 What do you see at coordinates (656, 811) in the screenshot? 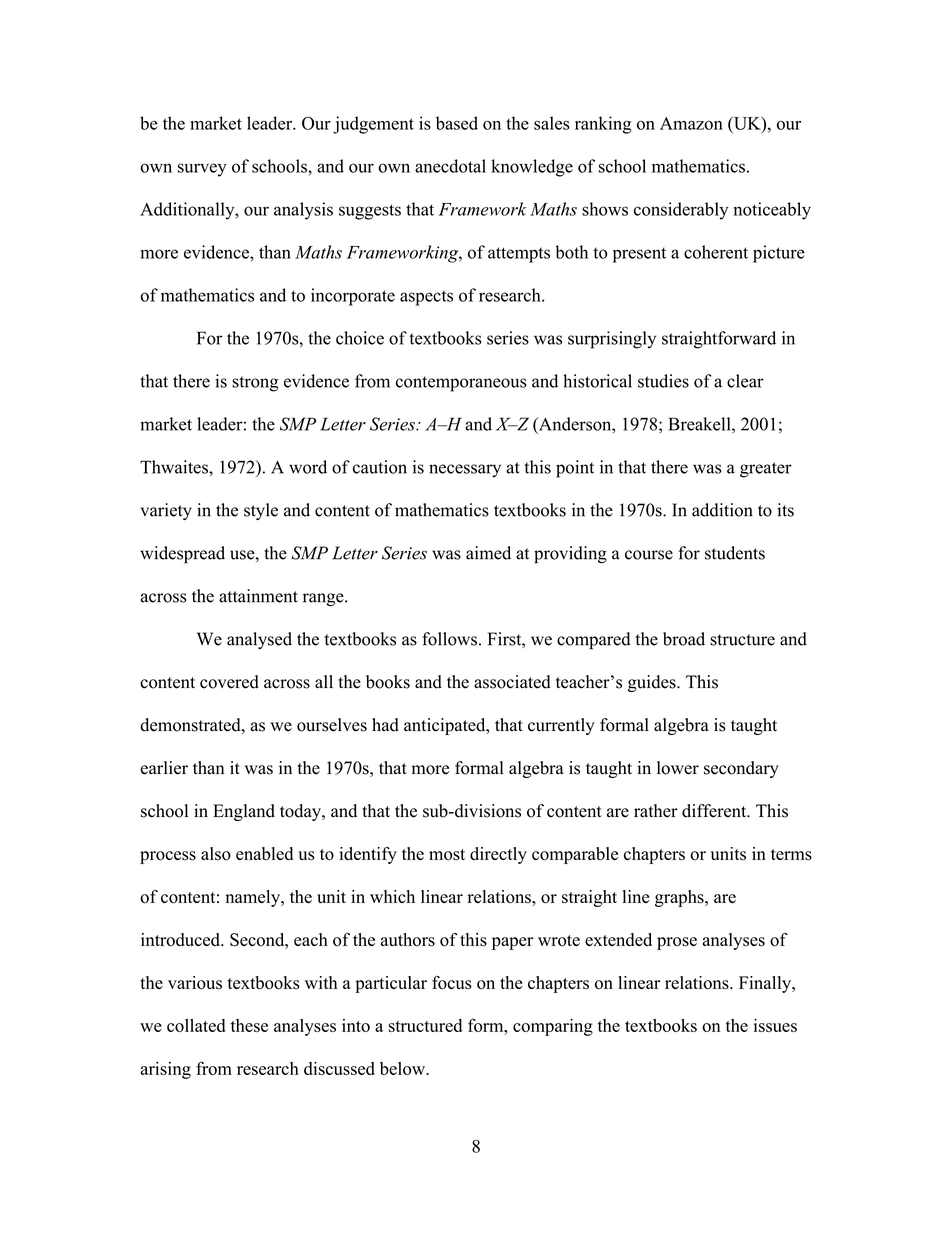
I see `rather` at bounding box center [656, 811].
